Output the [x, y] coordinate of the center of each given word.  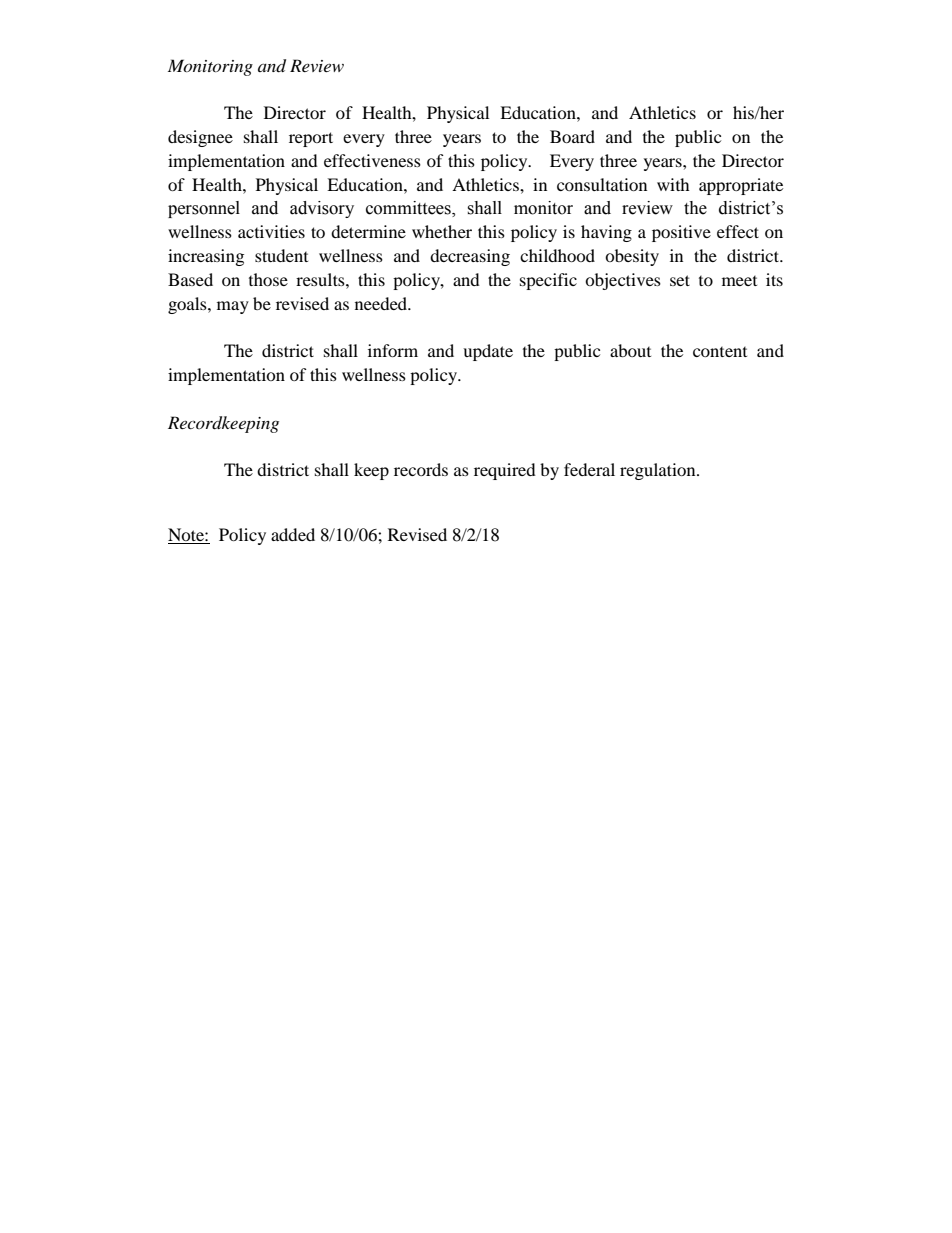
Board [572, 136]
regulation [659, 471]
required [505, 471]
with [673, 184]
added [293, 534]
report [311, 139]
